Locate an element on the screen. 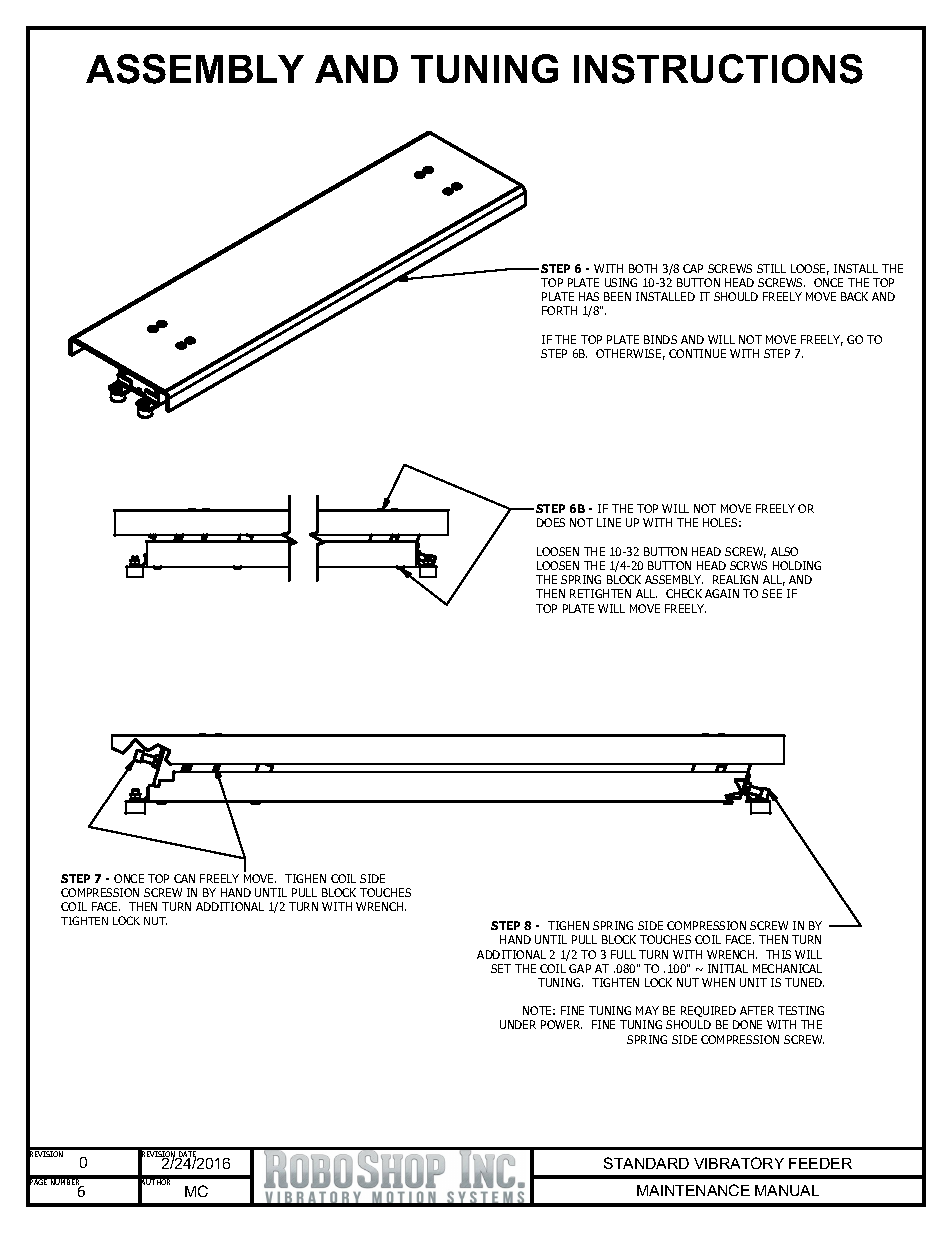  INSTRUCTIONS is located at coordinates (718, 69).
